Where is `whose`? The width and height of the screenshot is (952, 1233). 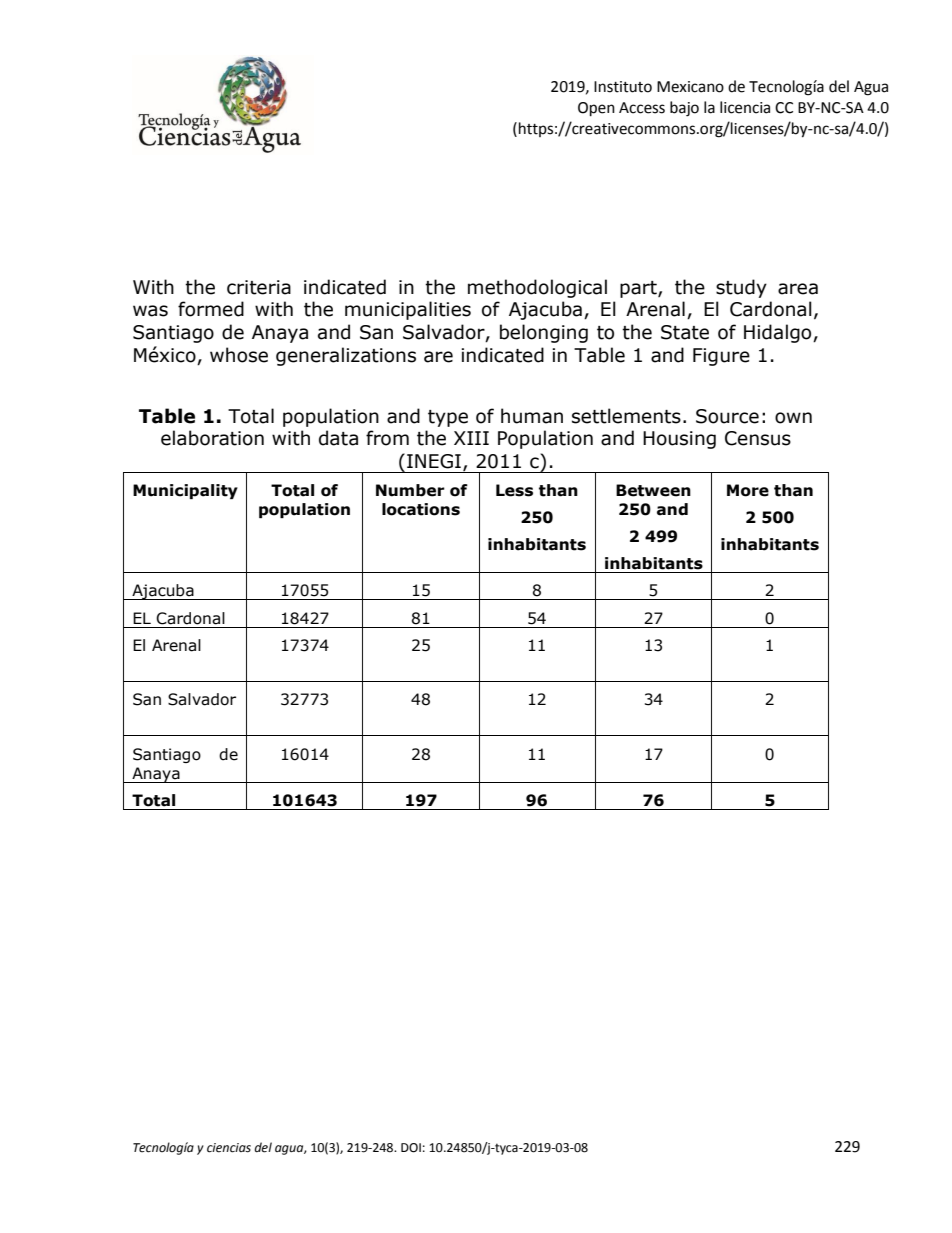
whose is located at coordinates (239, 355).
